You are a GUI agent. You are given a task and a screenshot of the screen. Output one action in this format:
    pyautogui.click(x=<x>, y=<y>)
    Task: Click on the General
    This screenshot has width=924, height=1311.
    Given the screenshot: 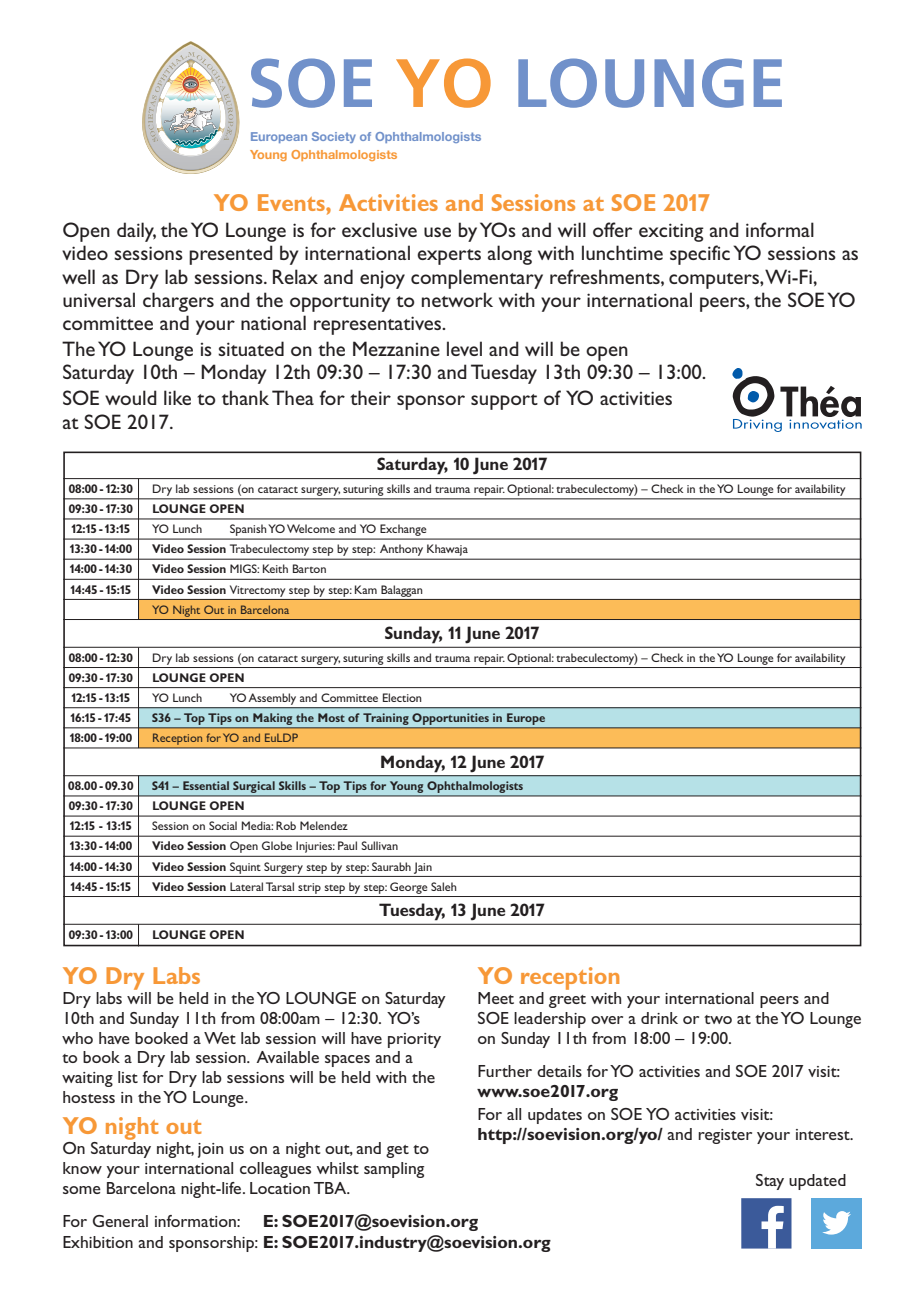 What is the action you would take?
    pyautogui.click(x=120, y=1221)
